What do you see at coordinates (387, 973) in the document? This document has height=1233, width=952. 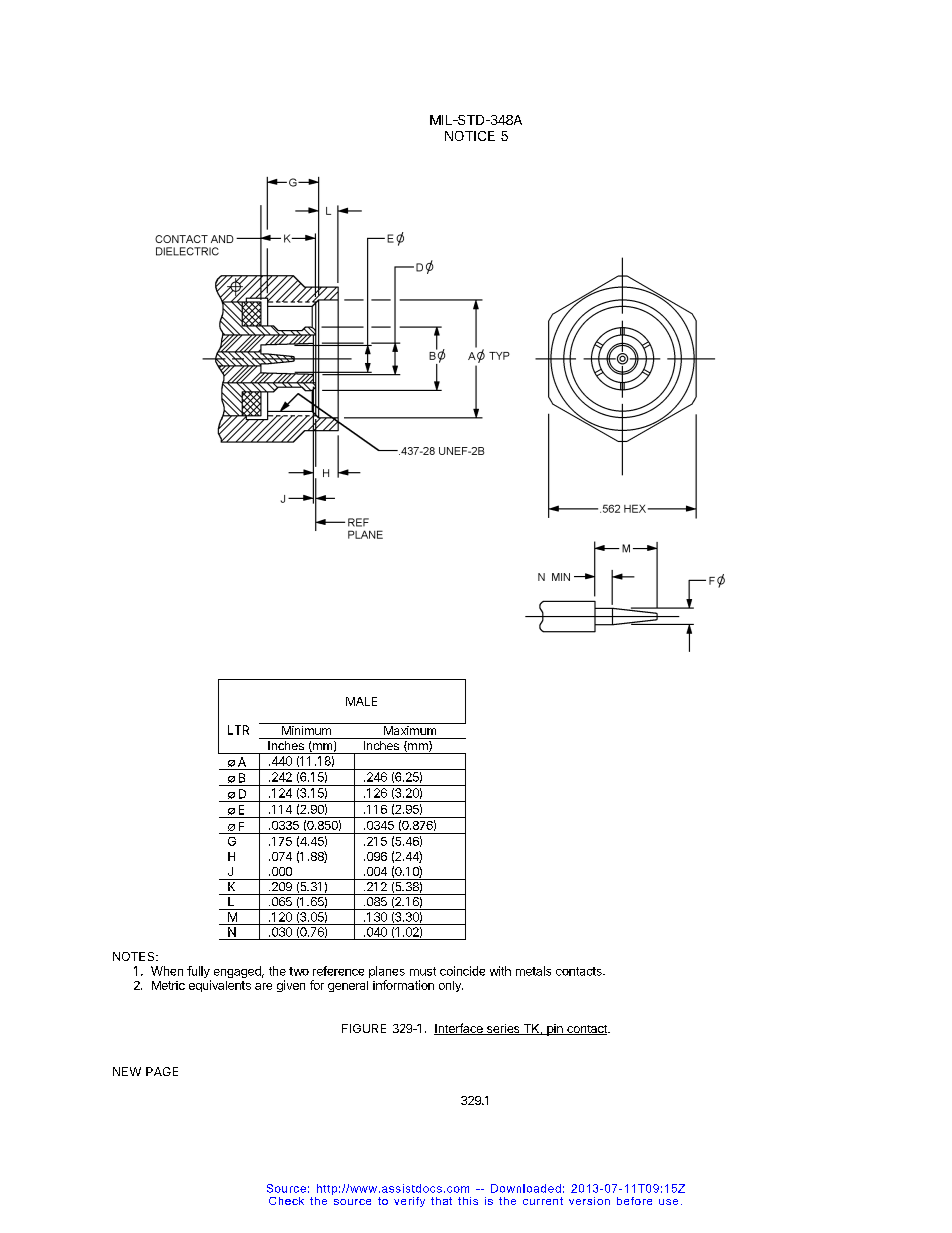 I see `planes` at bounding box center [387, 973].
